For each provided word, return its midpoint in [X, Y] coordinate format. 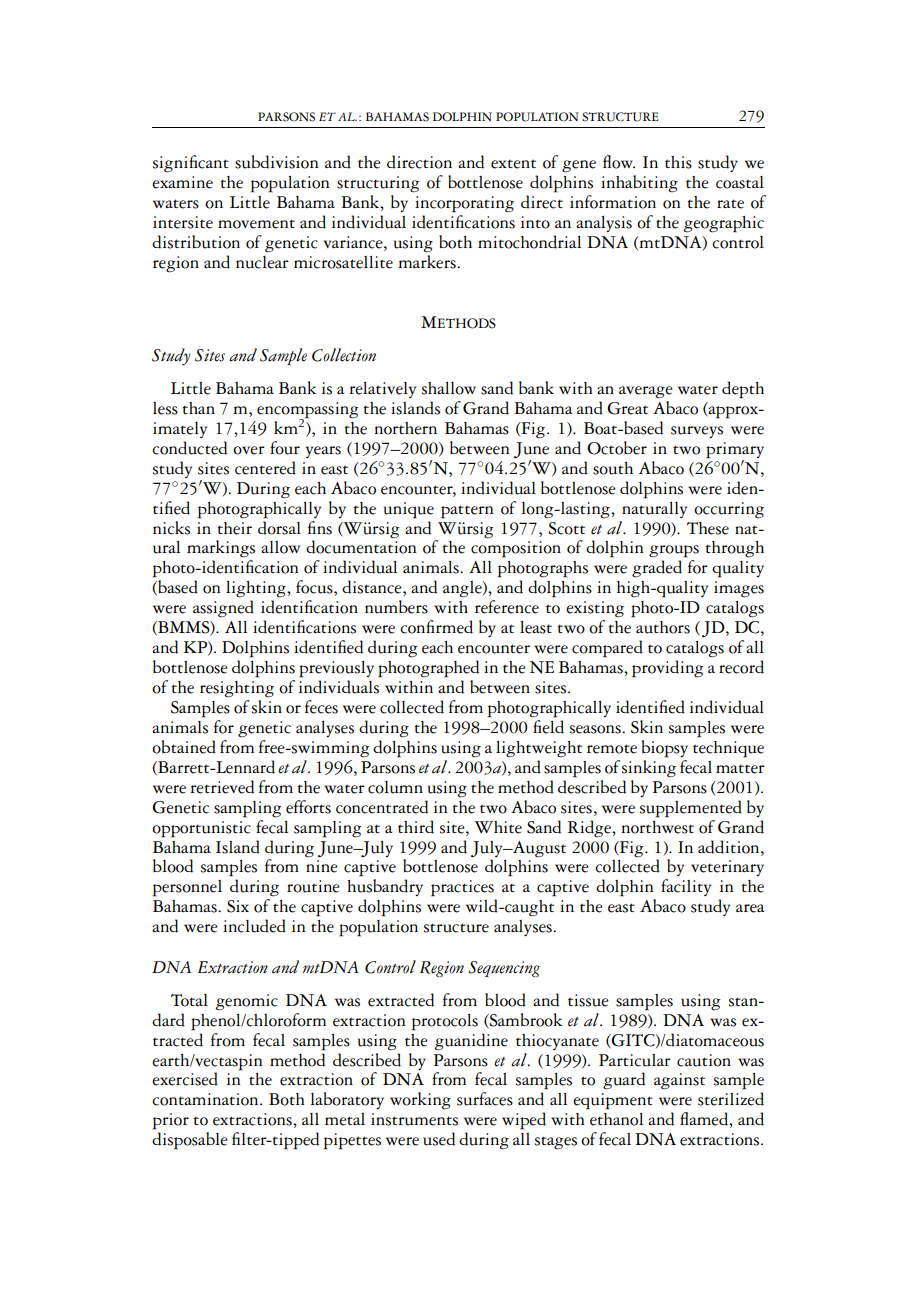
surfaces [485, 1099]
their [234, 528]
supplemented [691, 809]
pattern [467, 512]
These [708, 528]
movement [256, 224]
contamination [206, 1099]
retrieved [222, 787]
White [498, 827]
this [678, 162]
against [679, 1081]
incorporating [464, 204]
